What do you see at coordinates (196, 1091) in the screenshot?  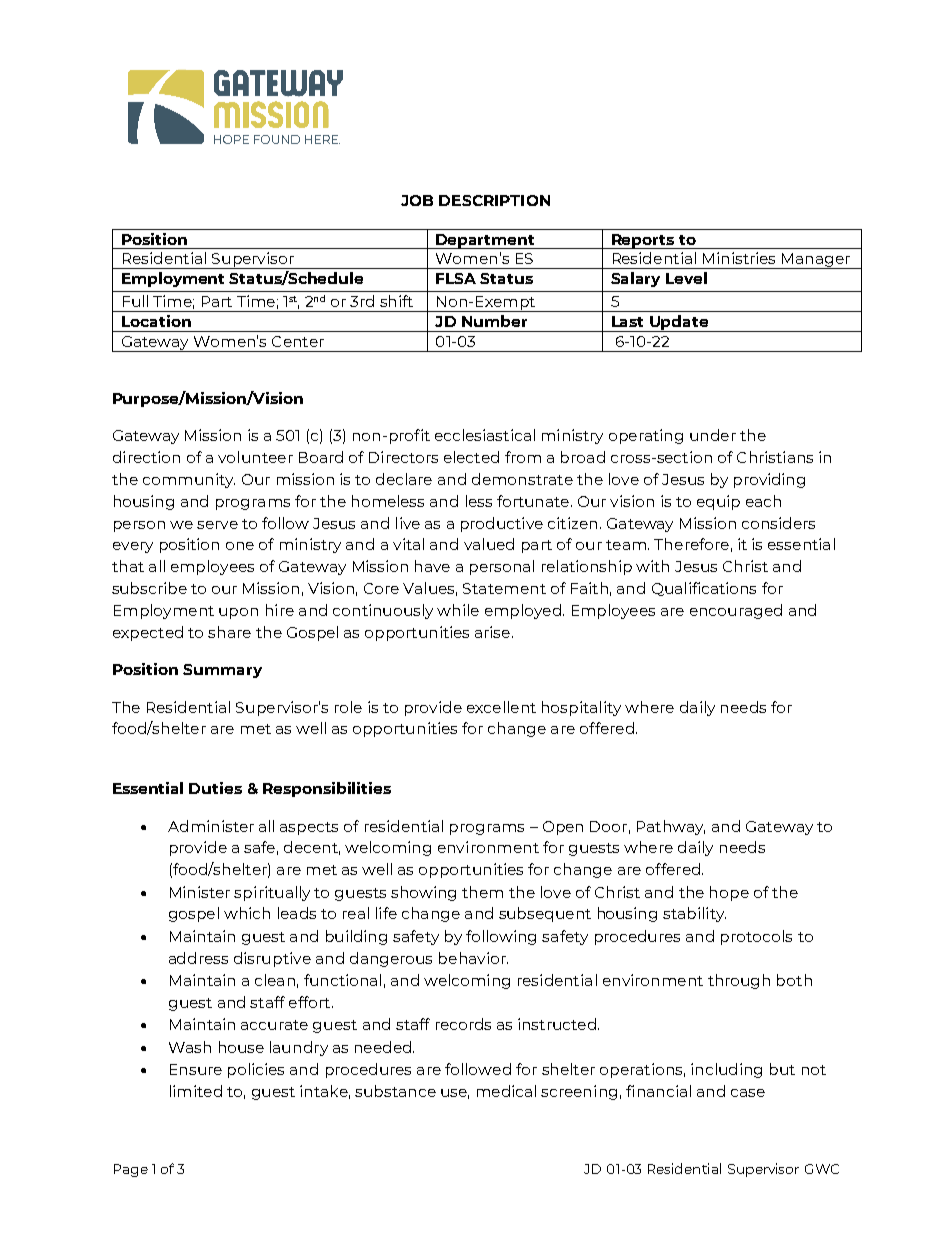 I see `limited` at bounding box center [196, 1091].
